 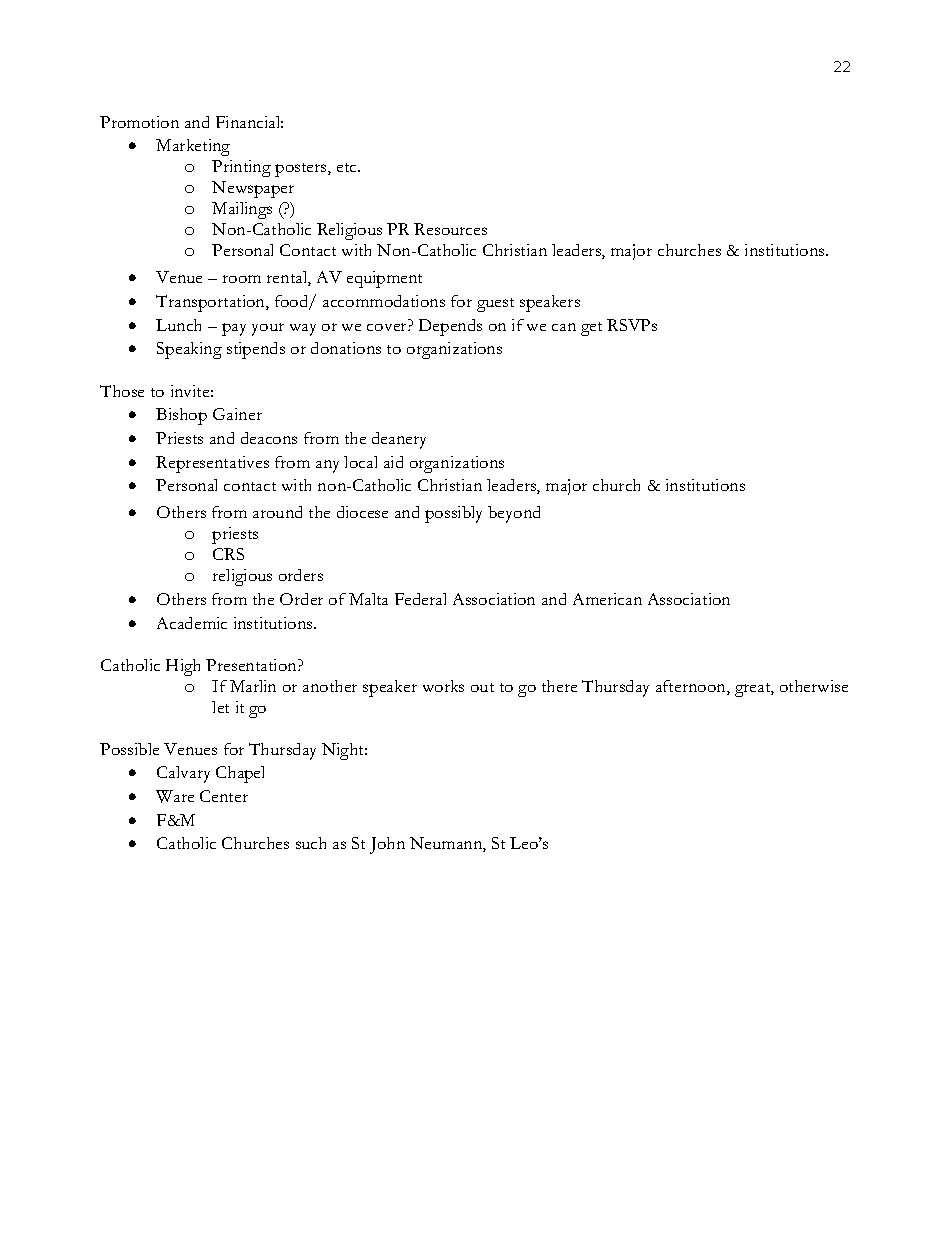 What do you see at coordinates (183, 667) in the screenshot?
I see `High` at bounding box center [183, 667].
